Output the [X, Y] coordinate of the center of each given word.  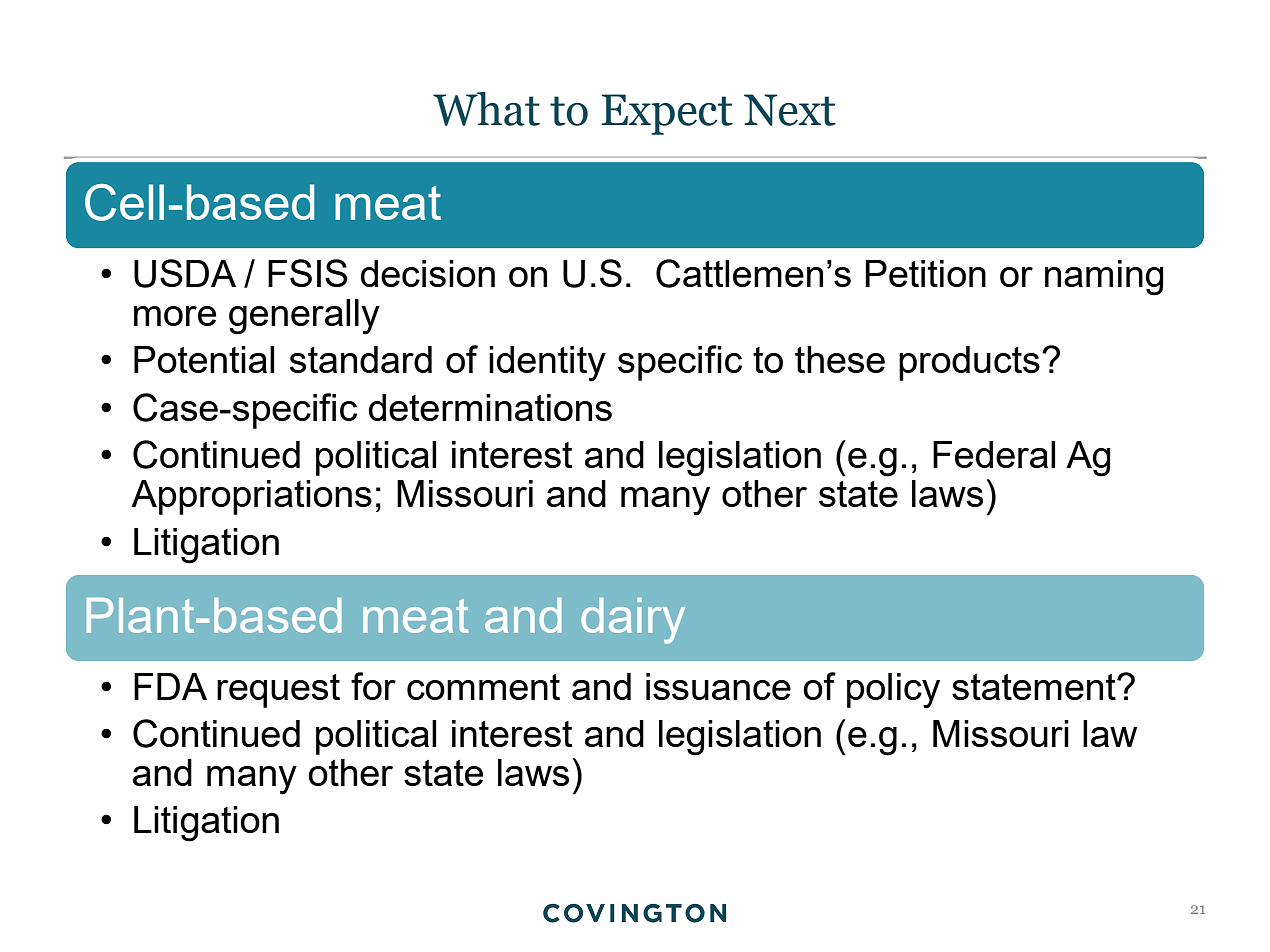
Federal [994, 454]
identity [547, 364]
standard [360, 359]
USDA [185, 273]
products [969, 363]
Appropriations [251, 497]
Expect [667, 114]
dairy [633, 621]
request [278, 691]
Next [790, 110]
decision [428, 273]
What [486, 109]
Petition [925, 273]
